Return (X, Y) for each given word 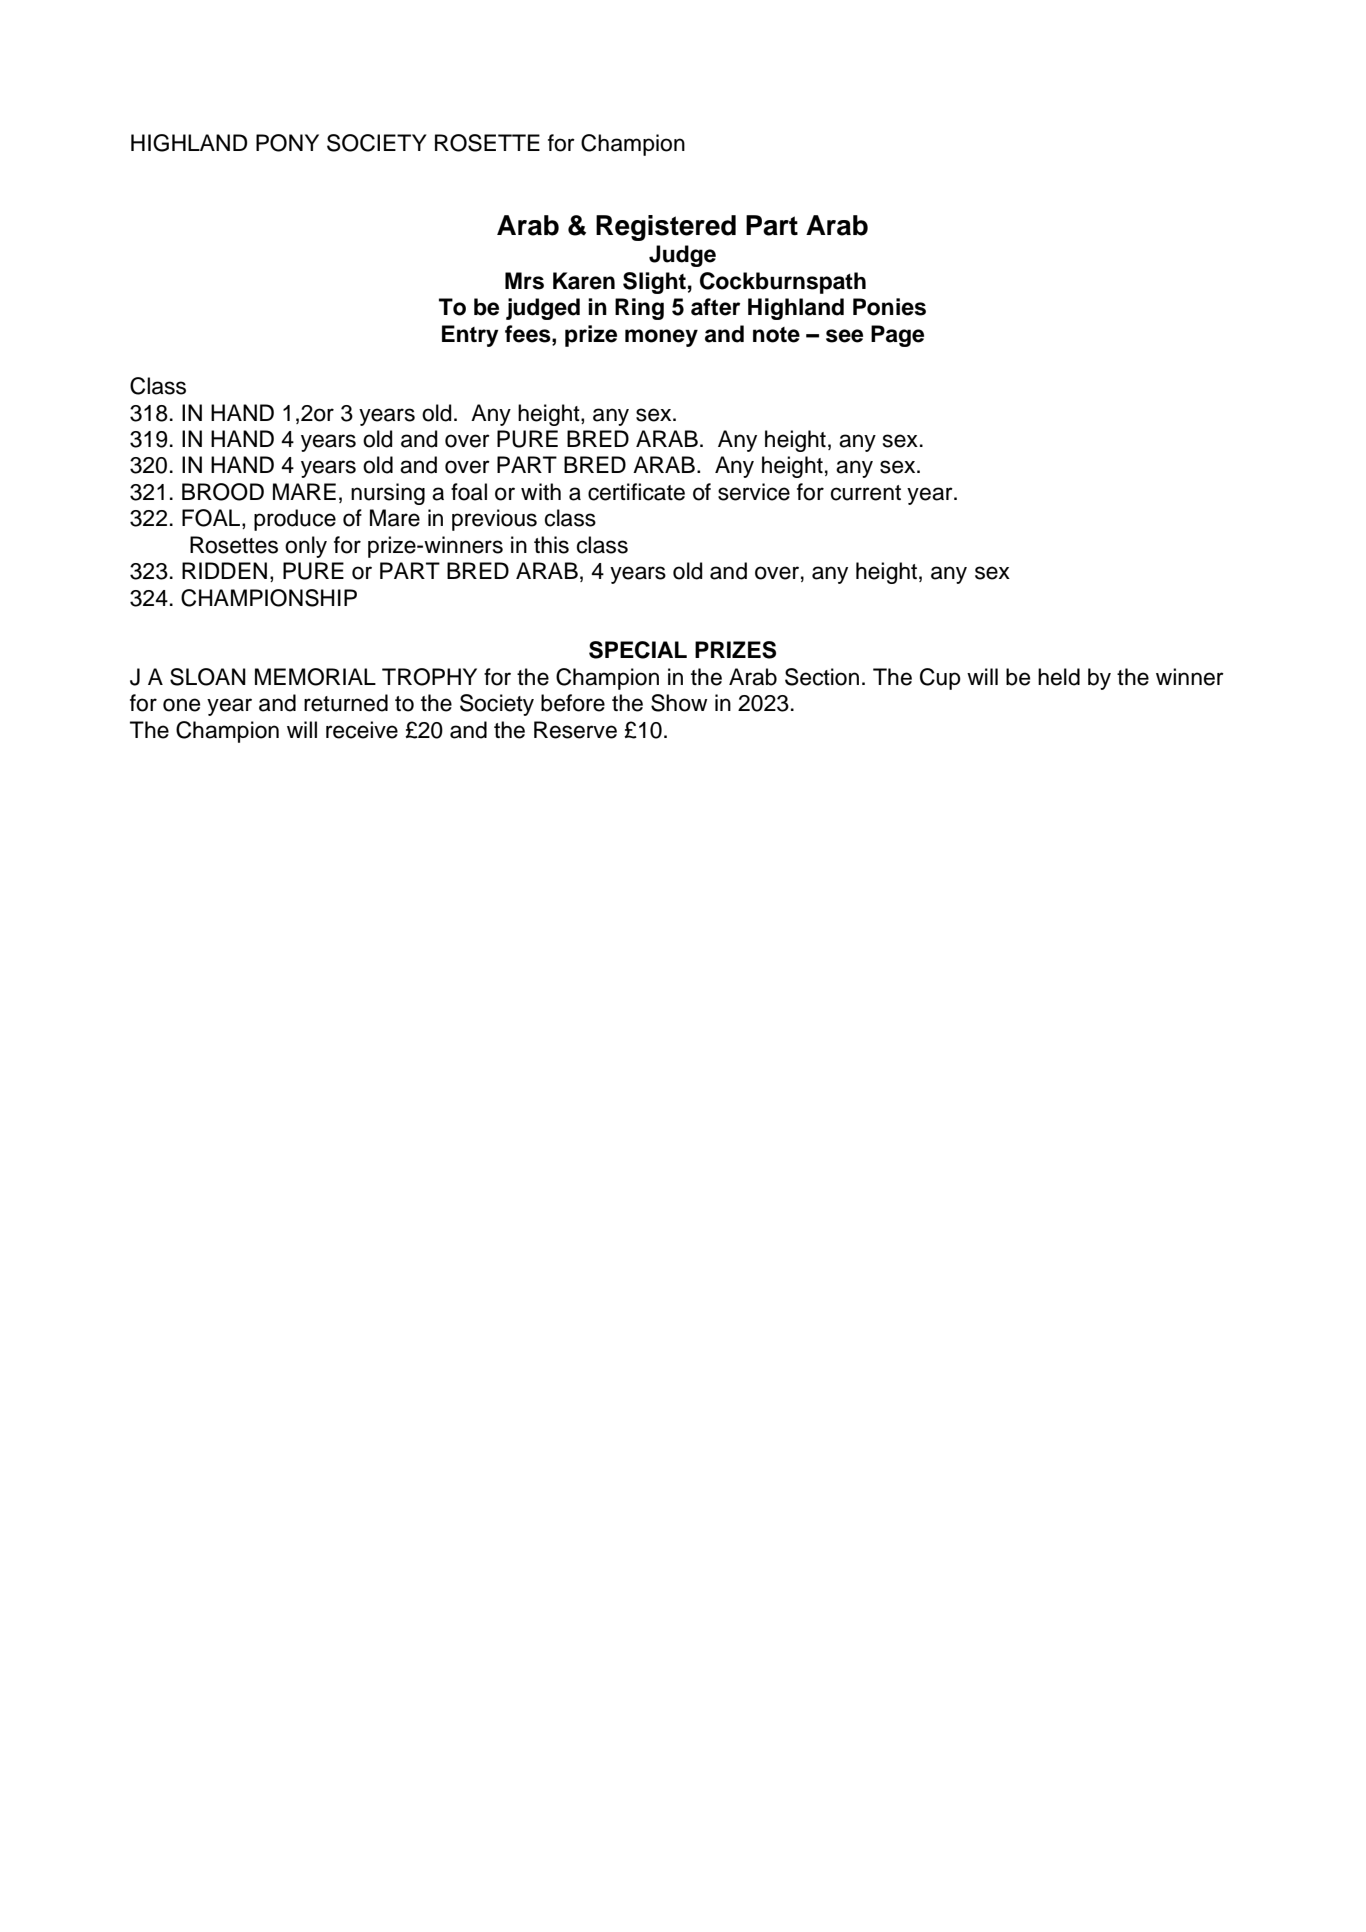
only (306, 547)
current (866, 493)
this (551, 545)
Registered (666, 228)
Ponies (889, 307)
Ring (639, 309)
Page (897, 336)
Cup (940, 679)
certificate (636, 492)
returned (346, 703)
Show (679, 703)
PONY (287, 143)
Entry (470, 336)
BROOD (223, 492)
